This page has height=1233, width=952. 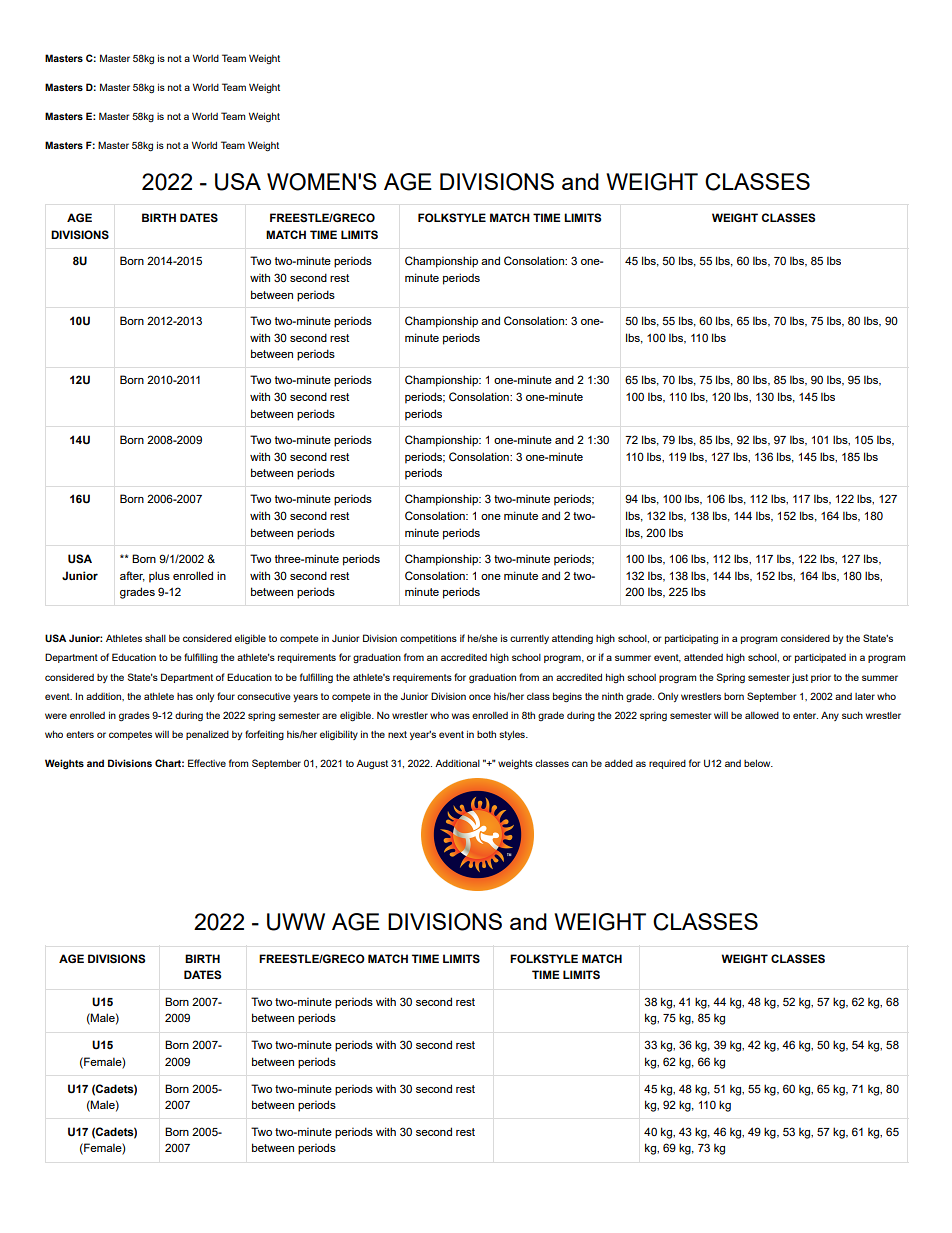 What do you see at coordinates (207, 763) in the page?
I see `Effective` at bounding box center [207, 763].
